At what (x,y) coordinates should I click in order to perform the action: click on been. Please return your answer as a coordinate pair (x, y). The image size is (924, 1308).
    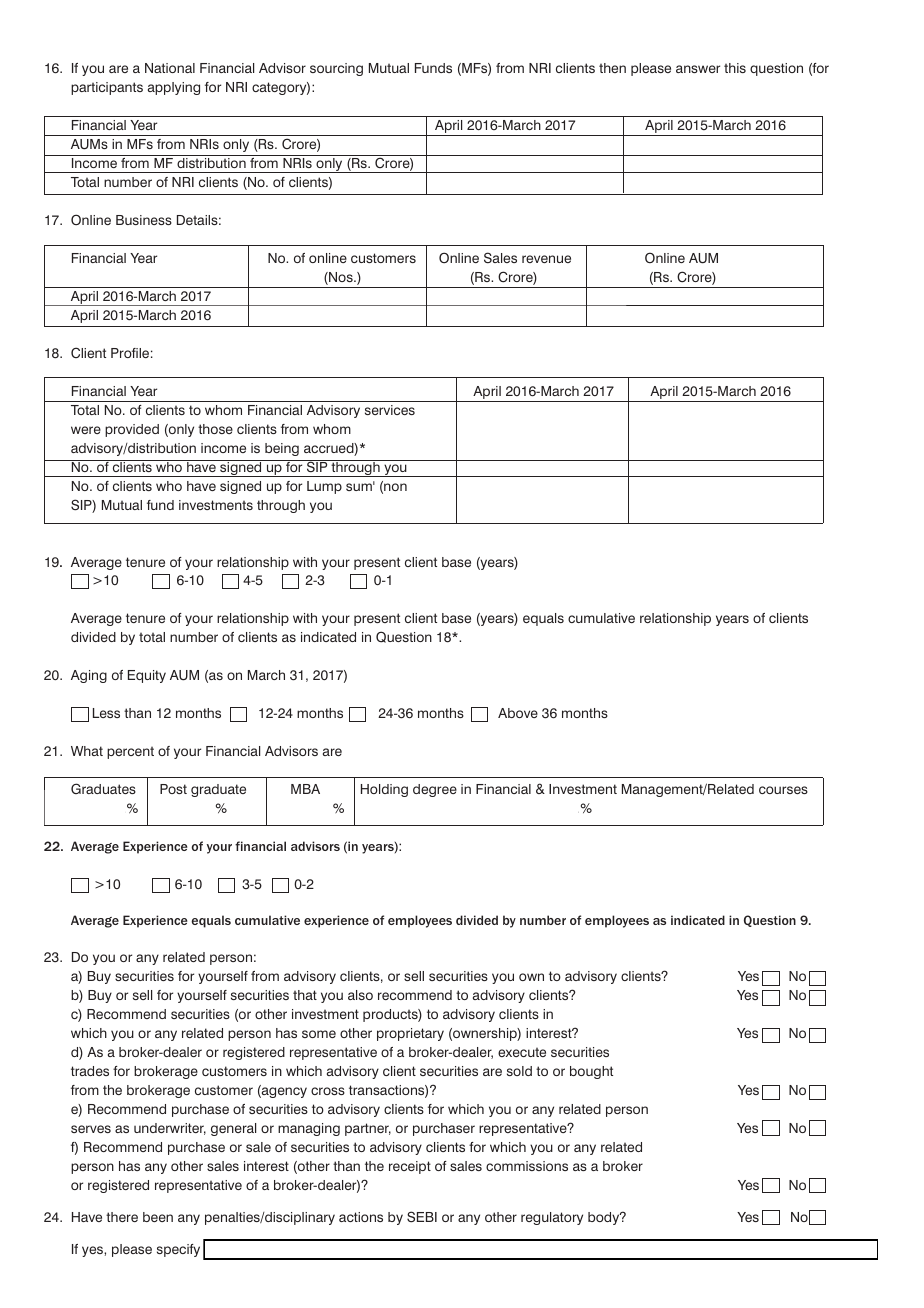
    Looking at the image, I should click on (158, 1217).
